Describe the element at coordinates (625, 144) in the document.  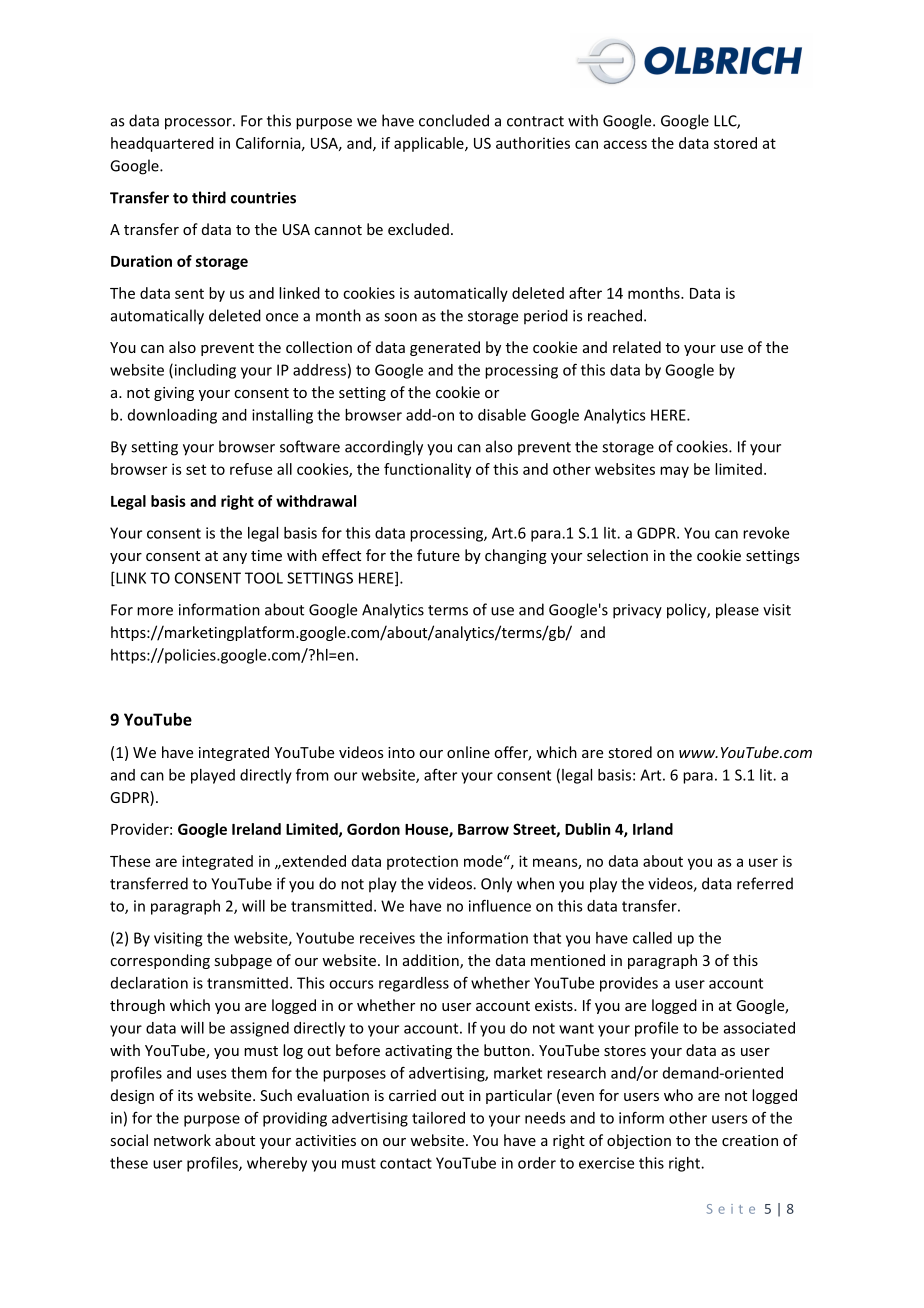
I see `access` at that location.
